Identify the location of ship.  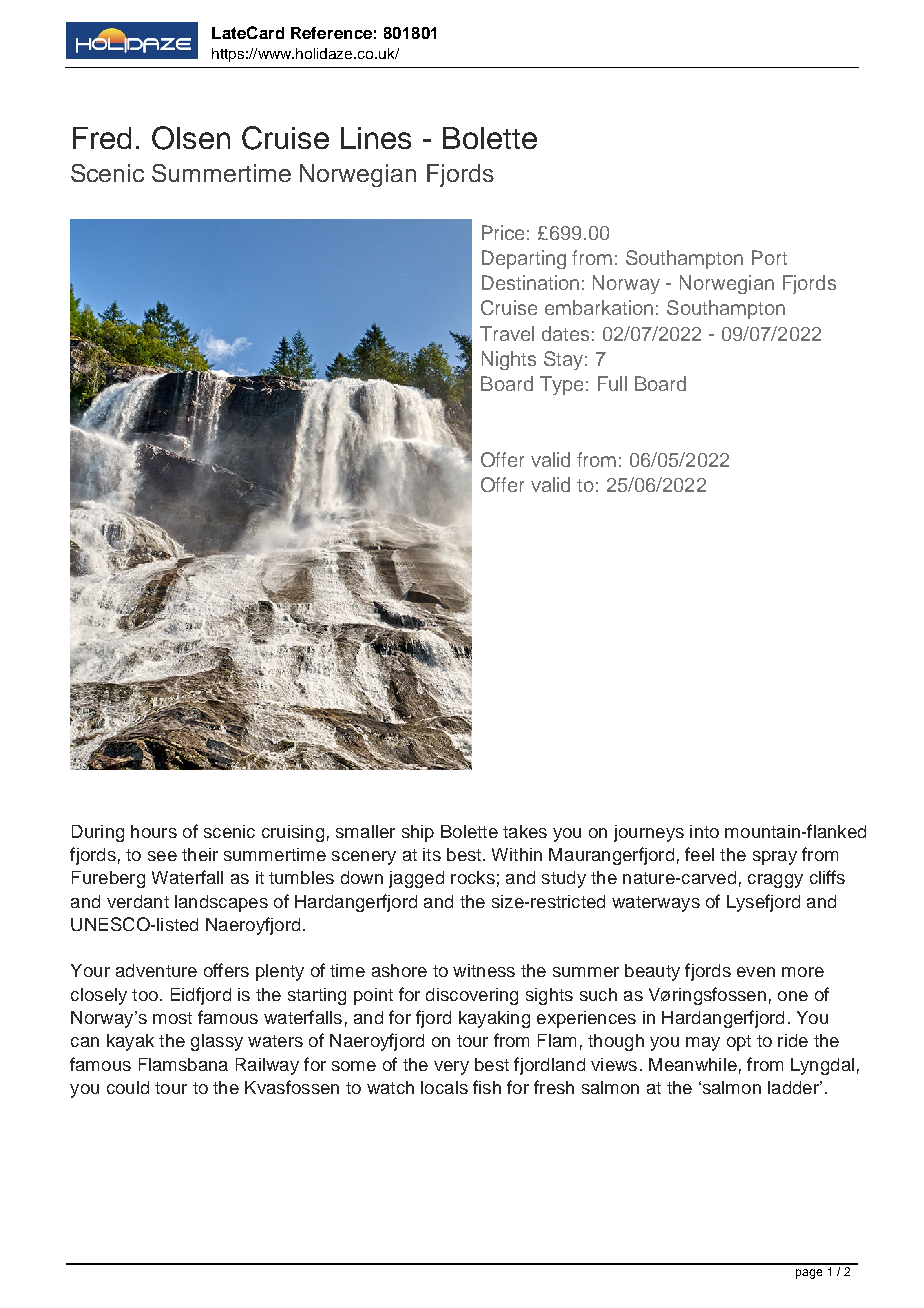
(418, 833).
